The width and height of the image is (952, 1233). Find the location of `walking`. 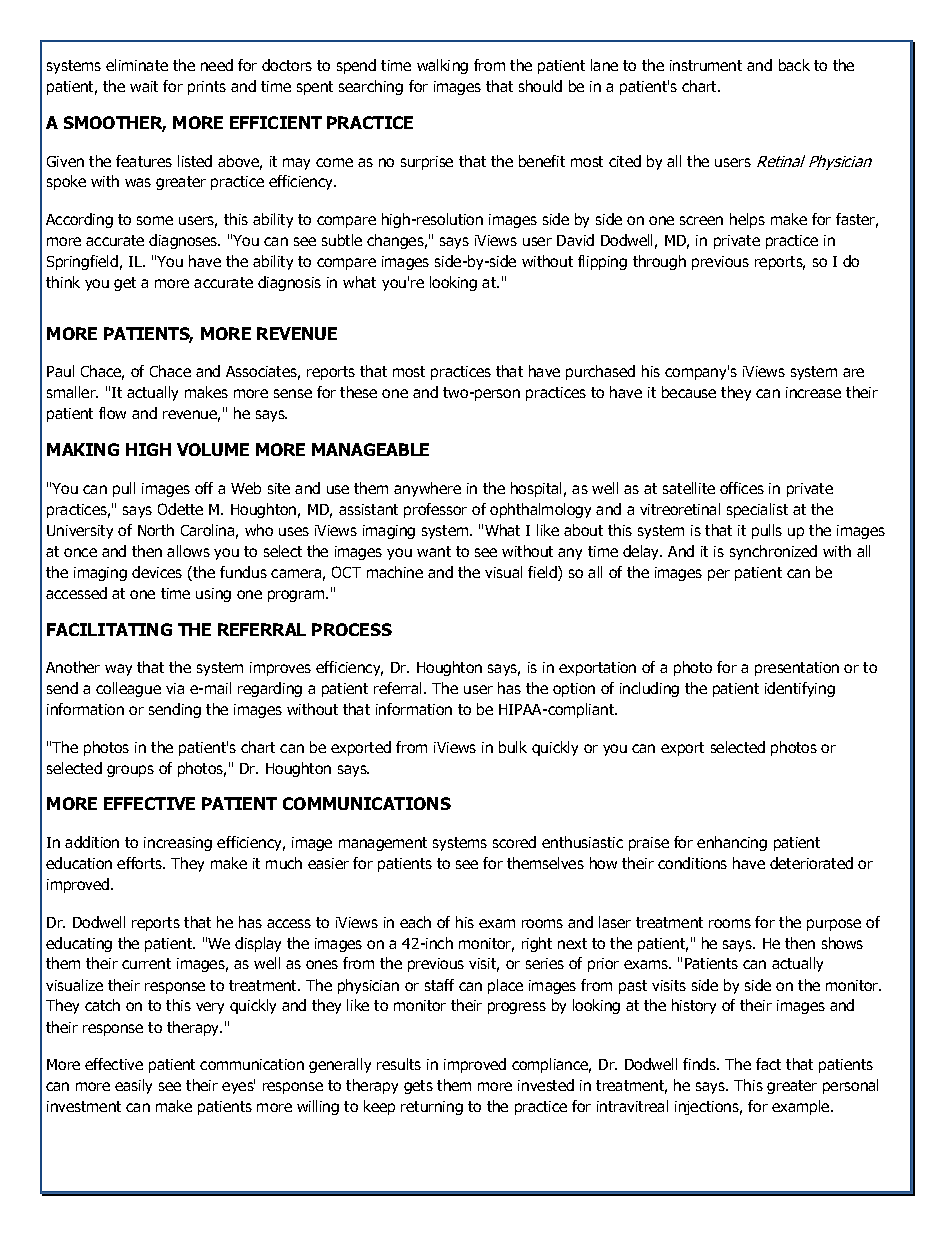

walking is located at coordinates (442, 66).
